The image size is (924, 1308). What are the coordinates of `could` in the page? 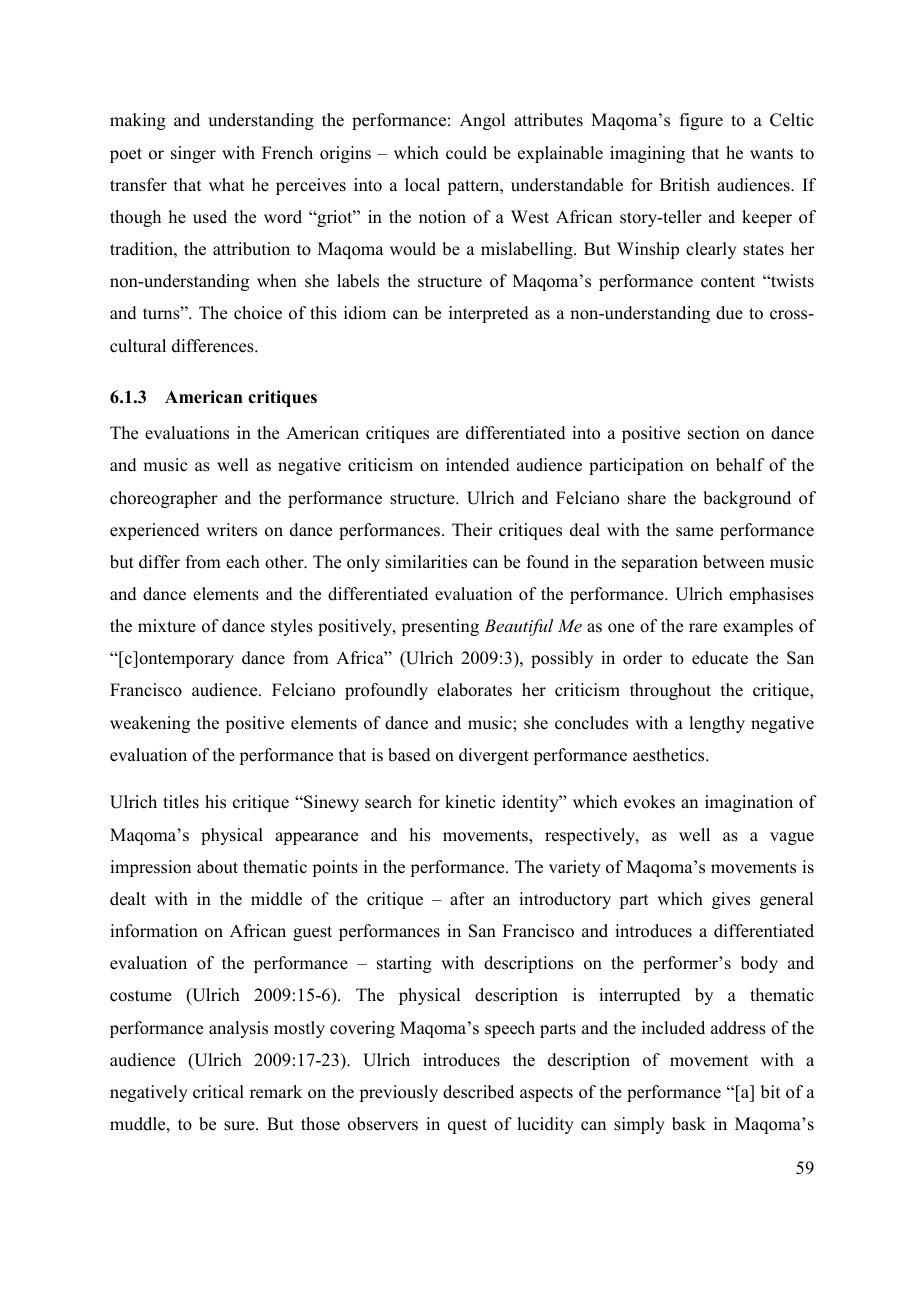 It's located at (466, 153).
